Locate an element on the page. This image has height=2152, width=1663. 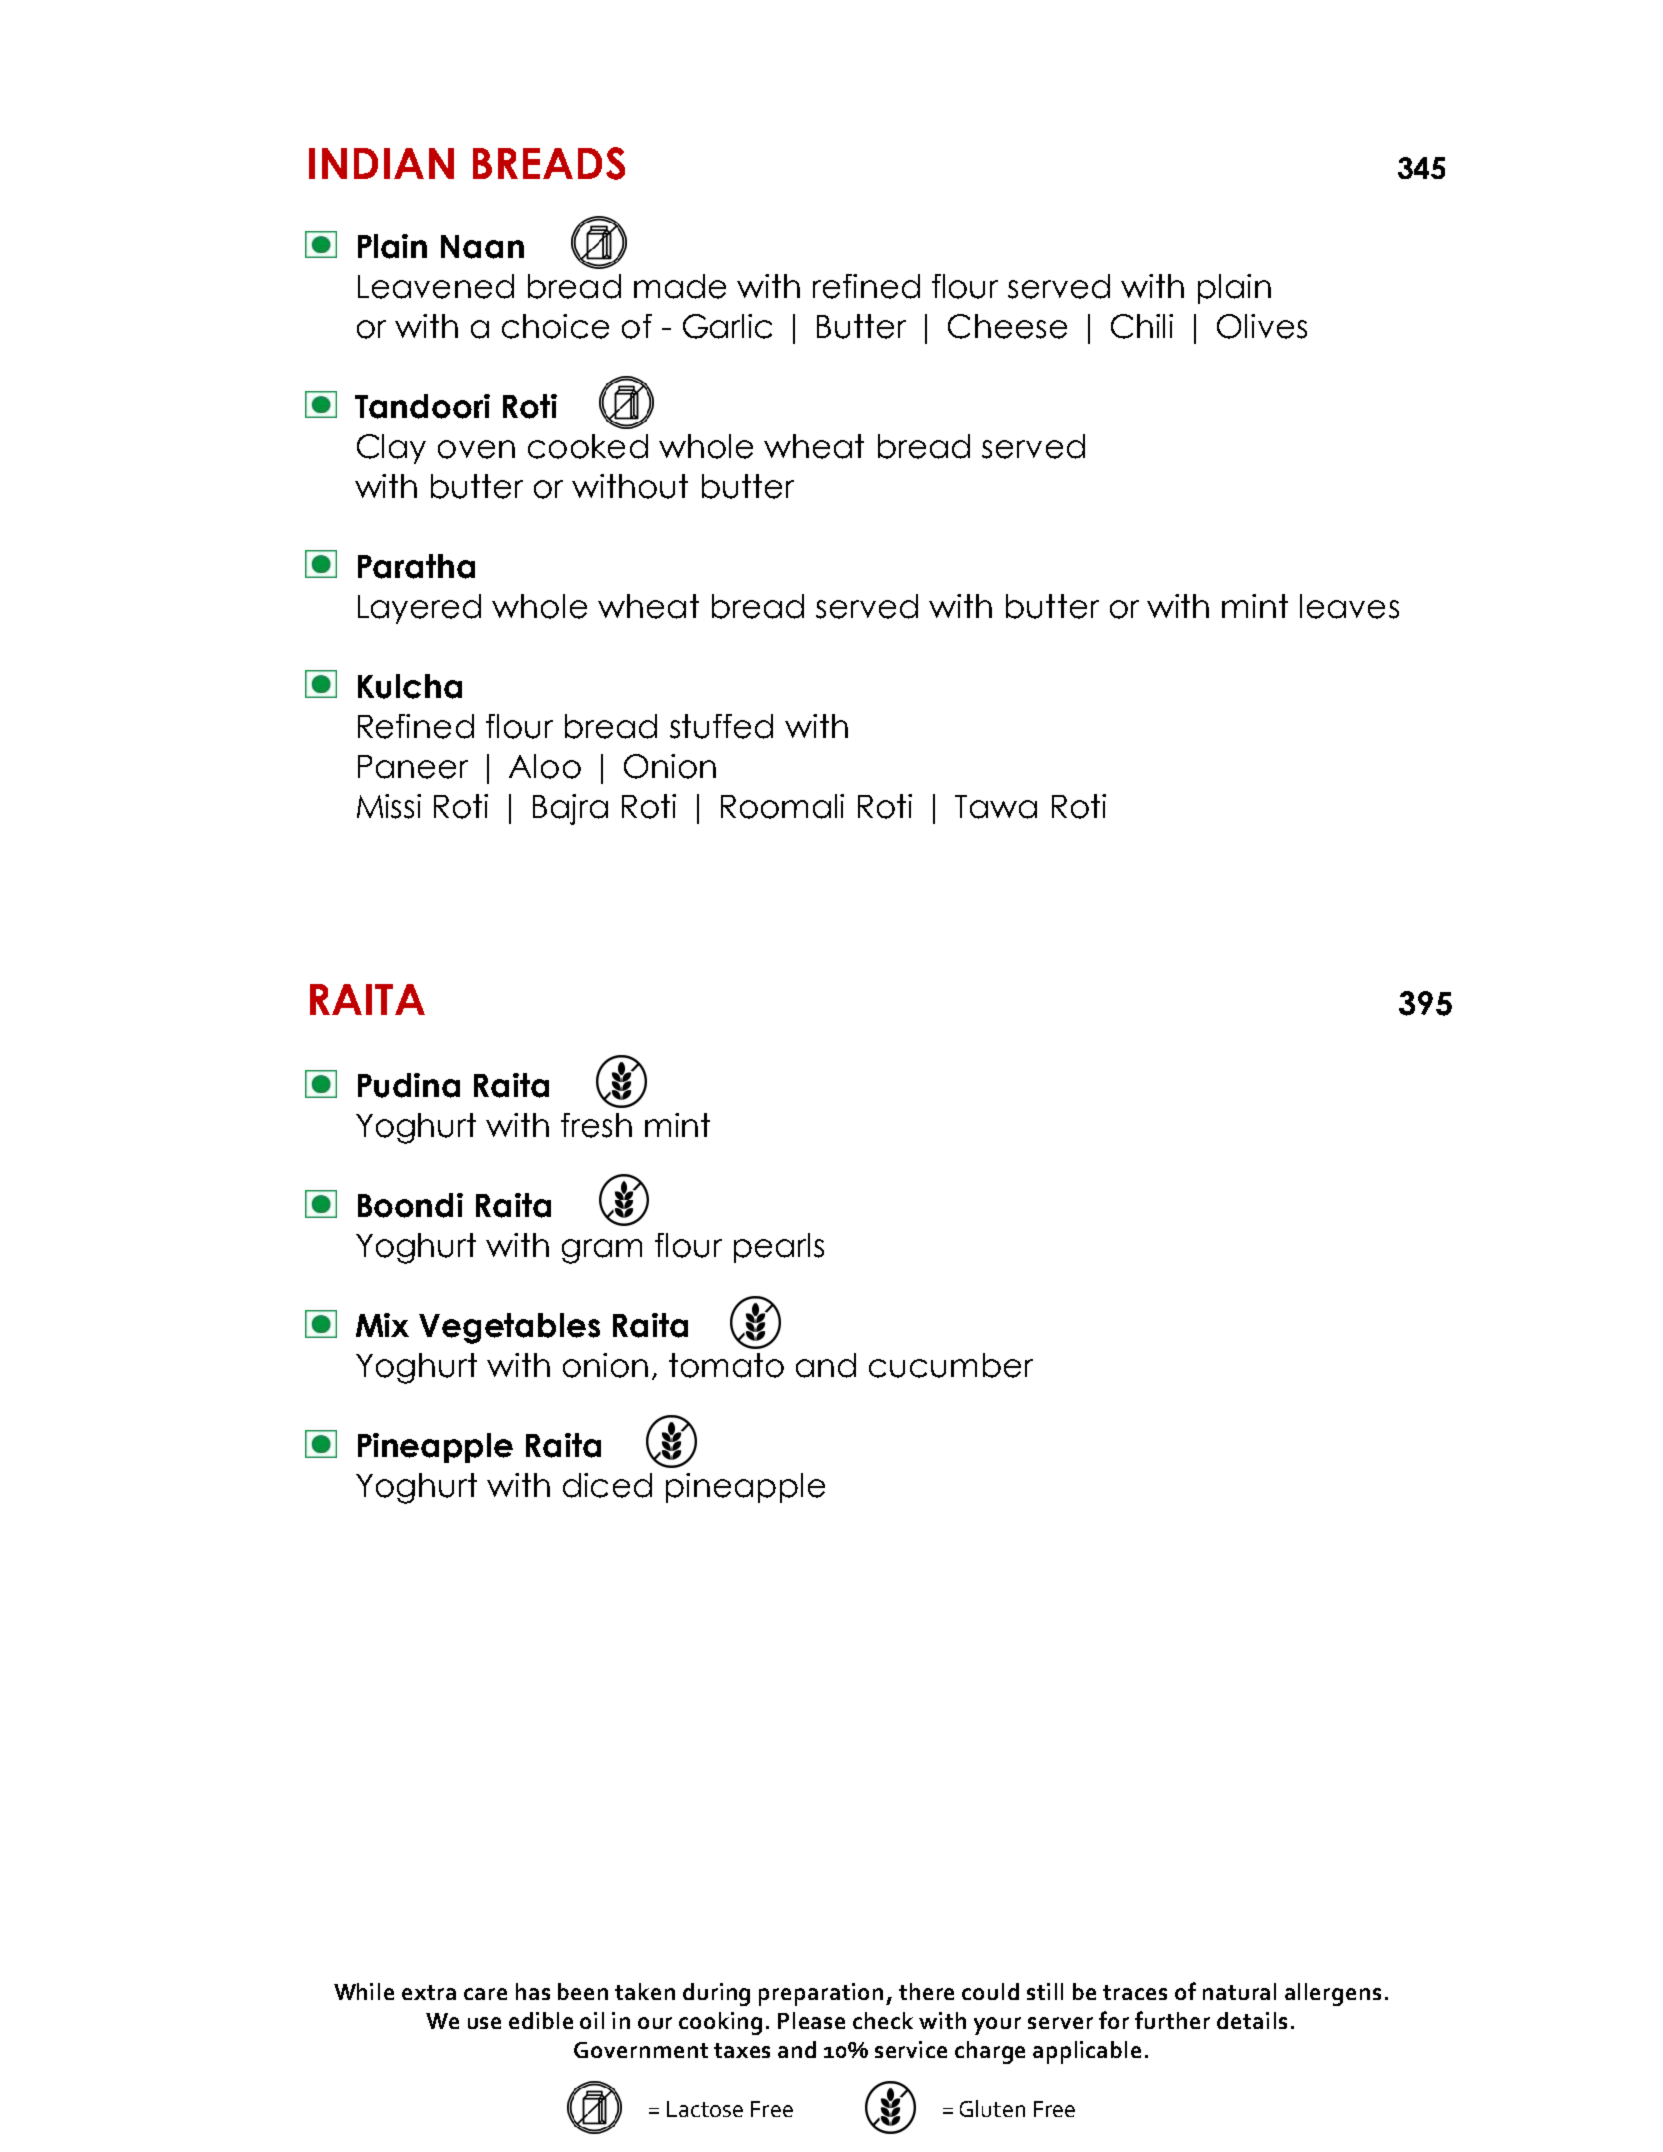
Layered is located at coordinates (419, 609).
